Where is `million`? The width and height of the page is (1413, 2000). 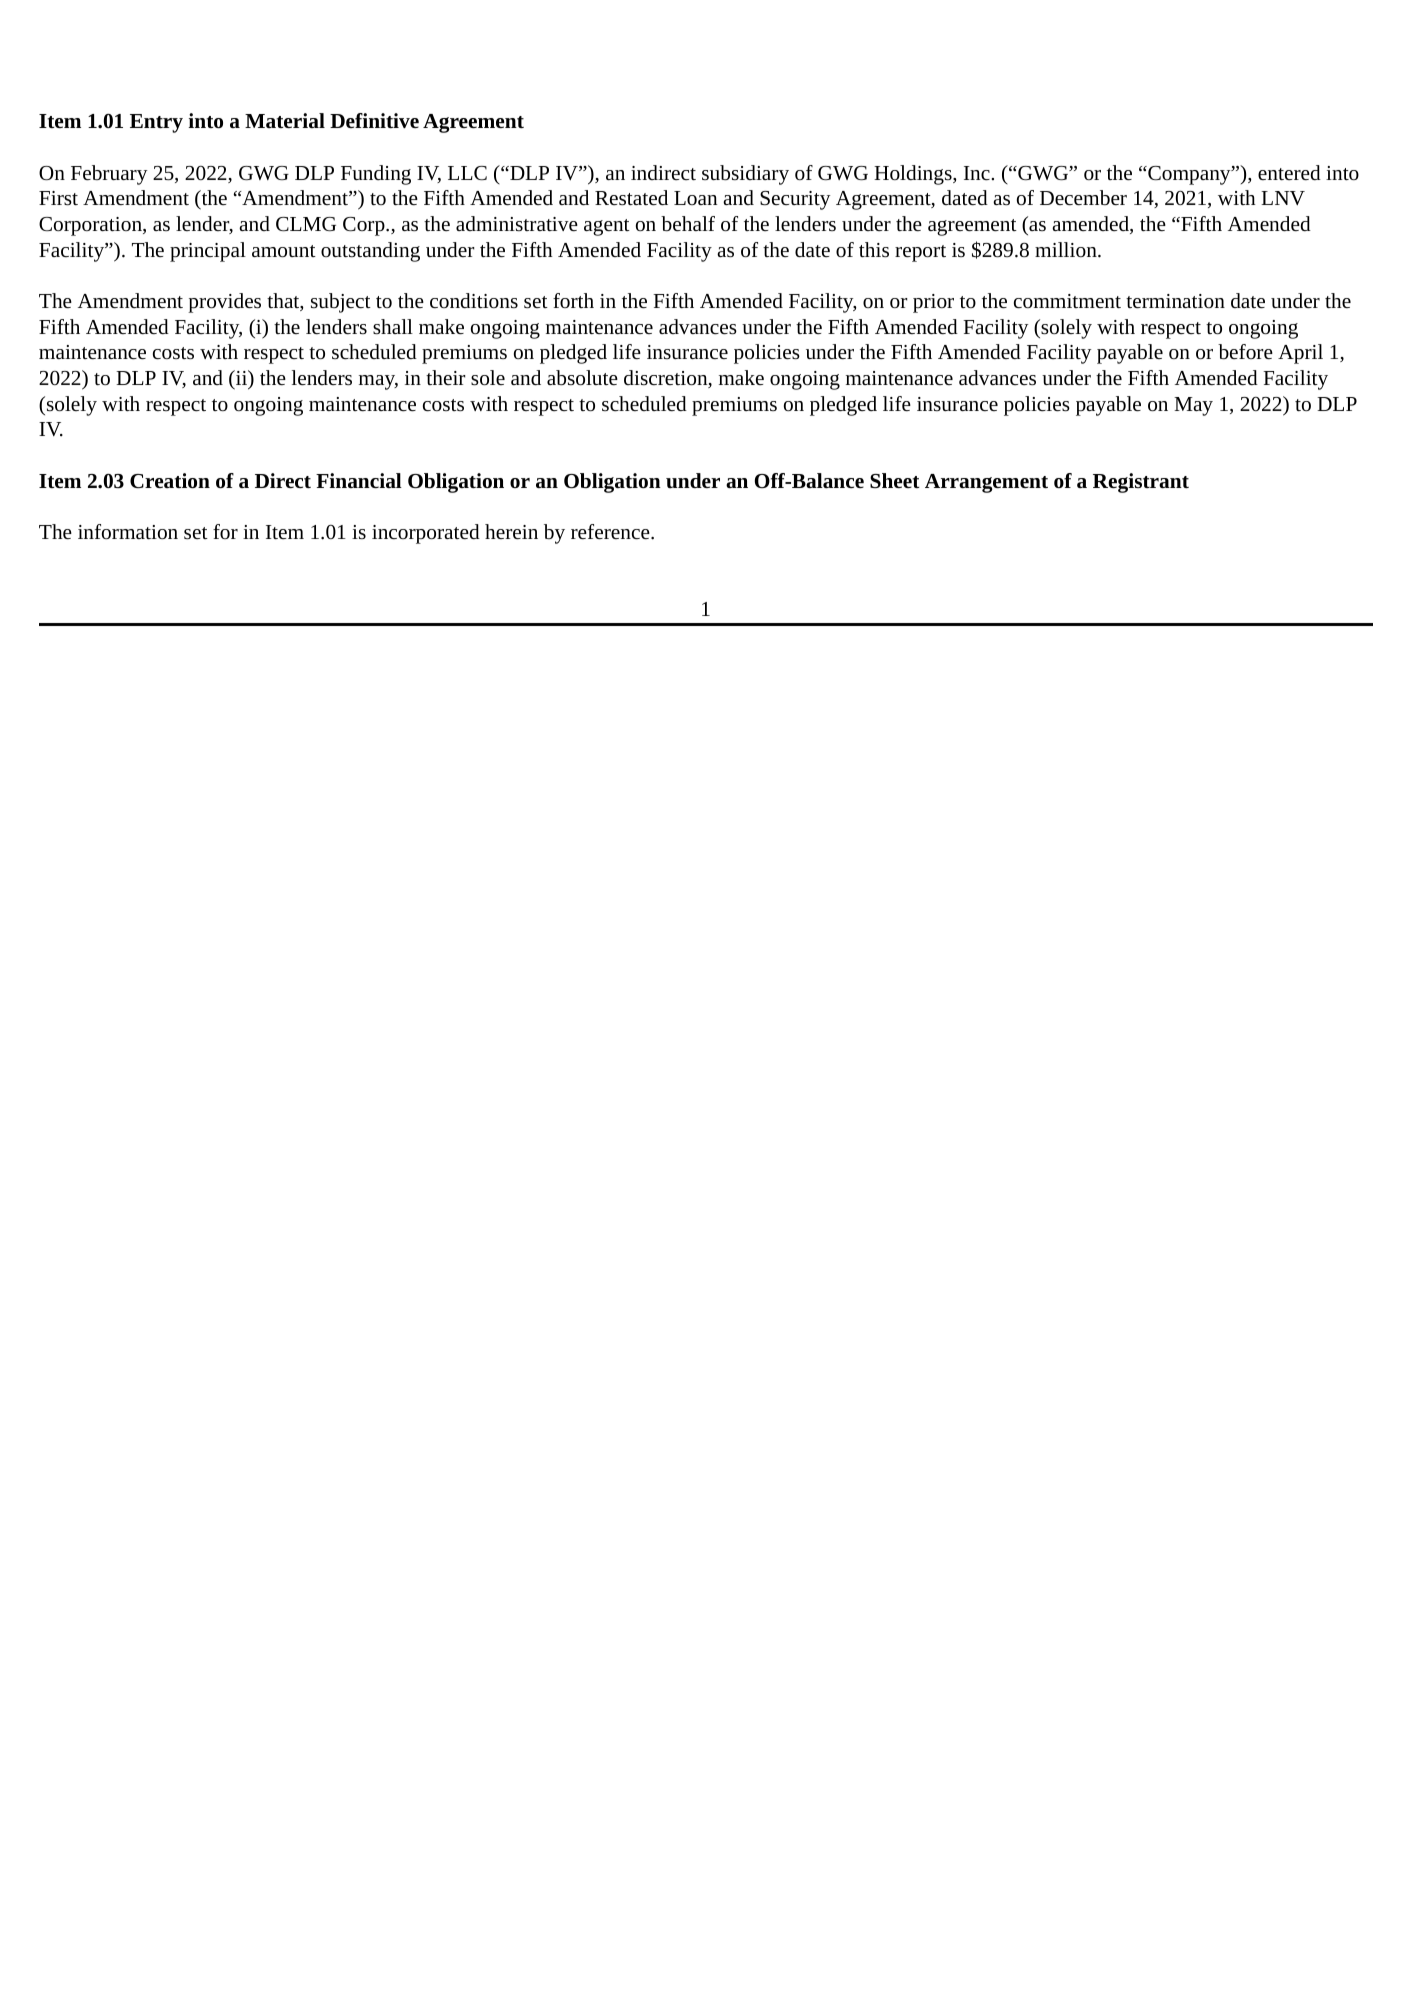 million is located at coordinates (1067, 249).
